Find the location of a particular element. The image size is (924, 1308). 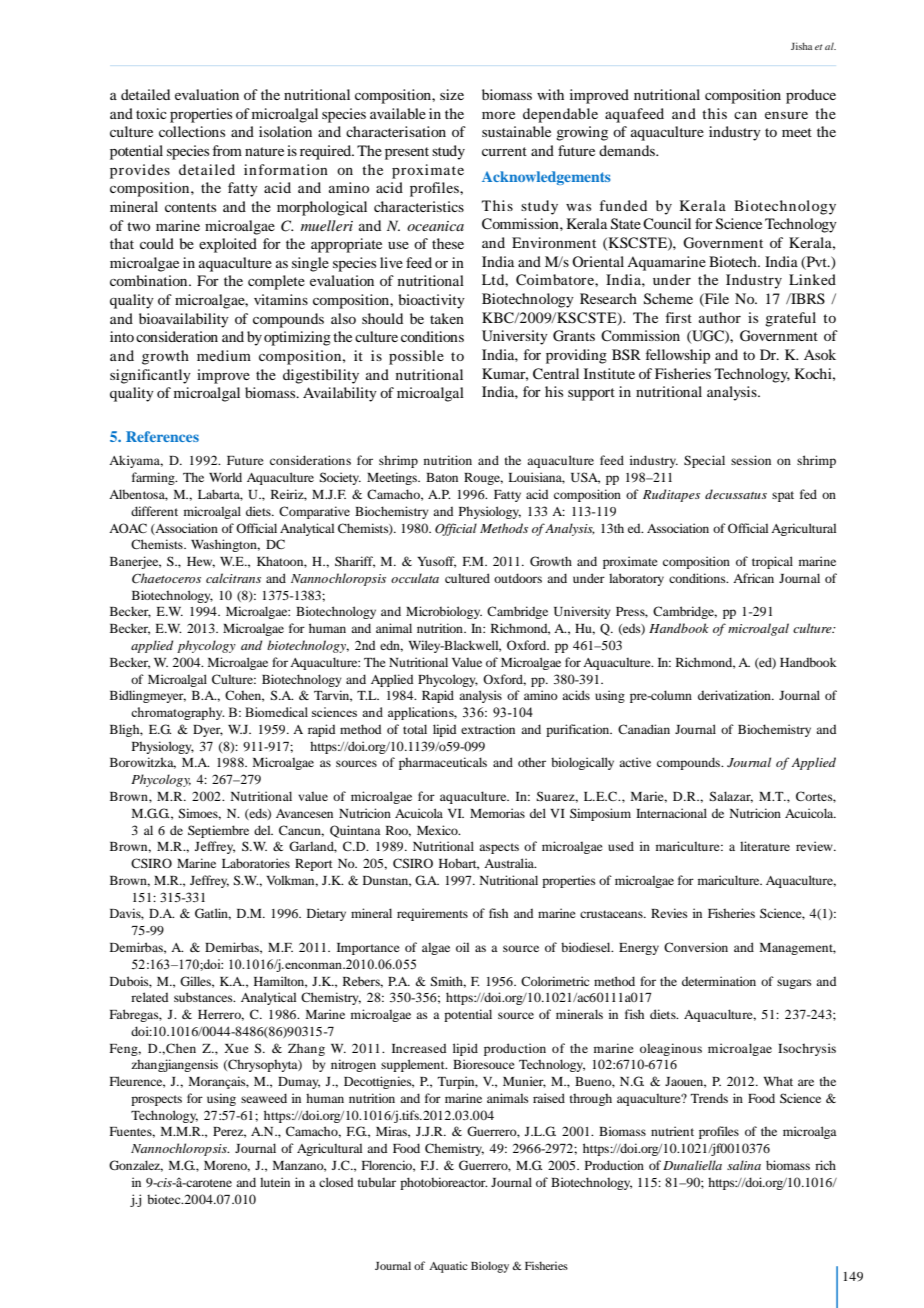

extraction is located at coordinates (488, 729).
